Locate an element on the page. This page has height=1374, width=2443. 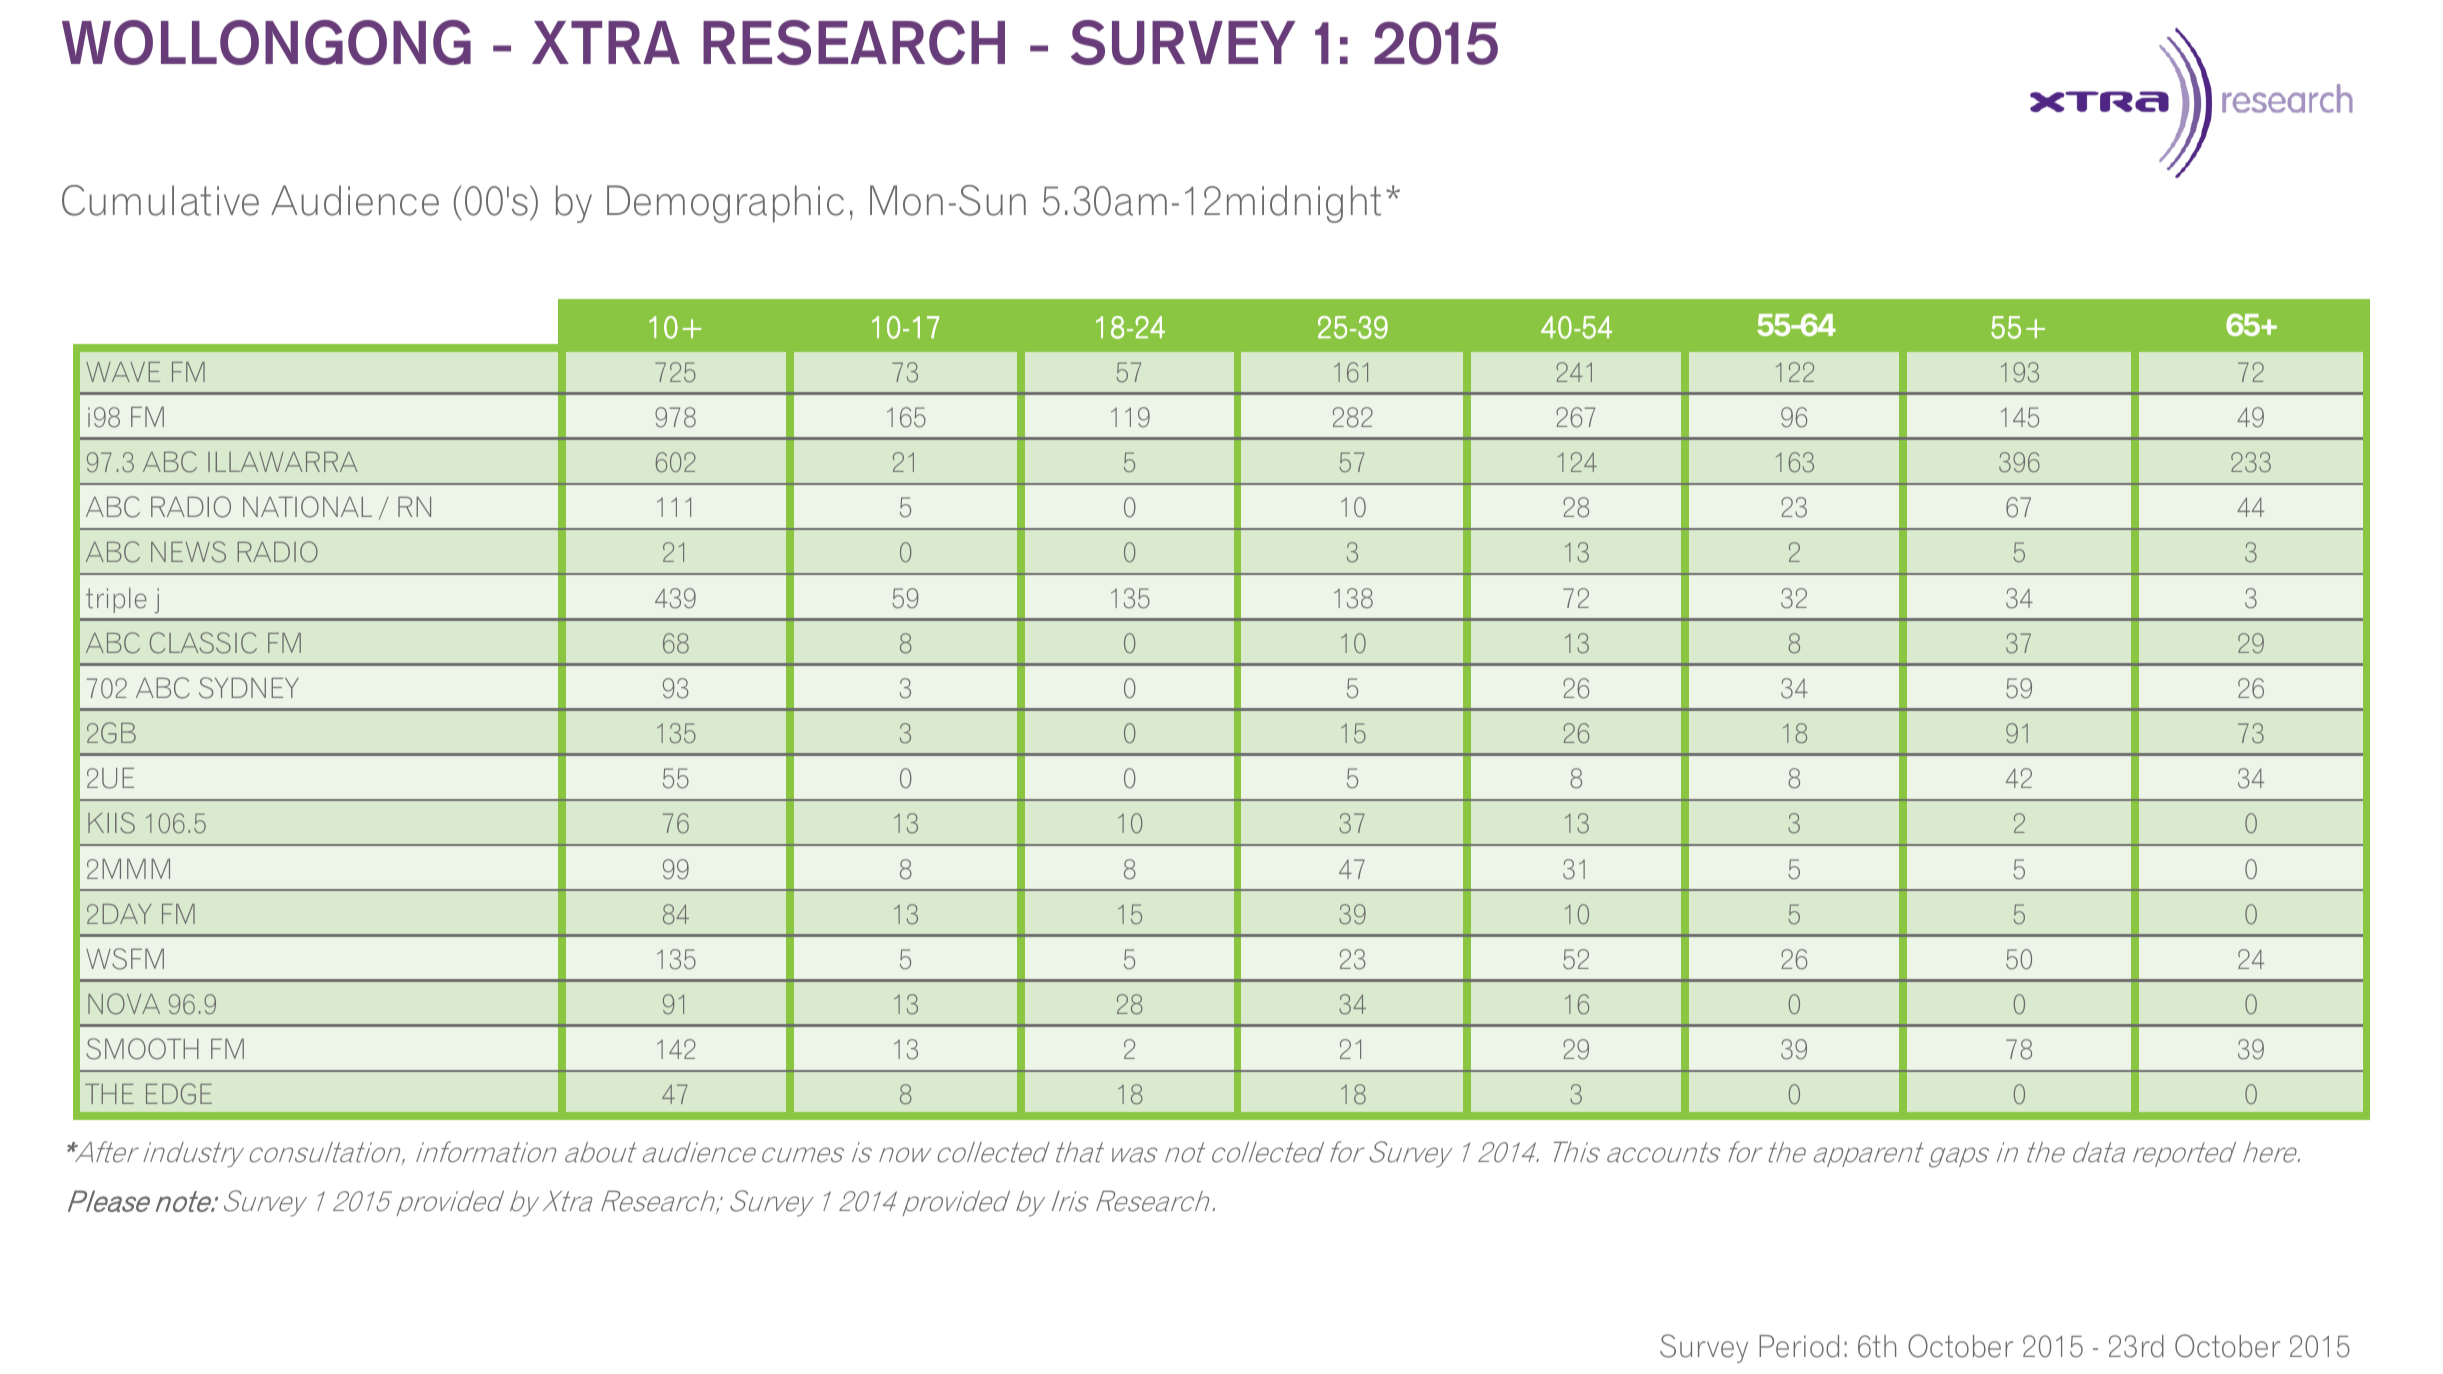
NEWS is located at coordinates (188, 552).
